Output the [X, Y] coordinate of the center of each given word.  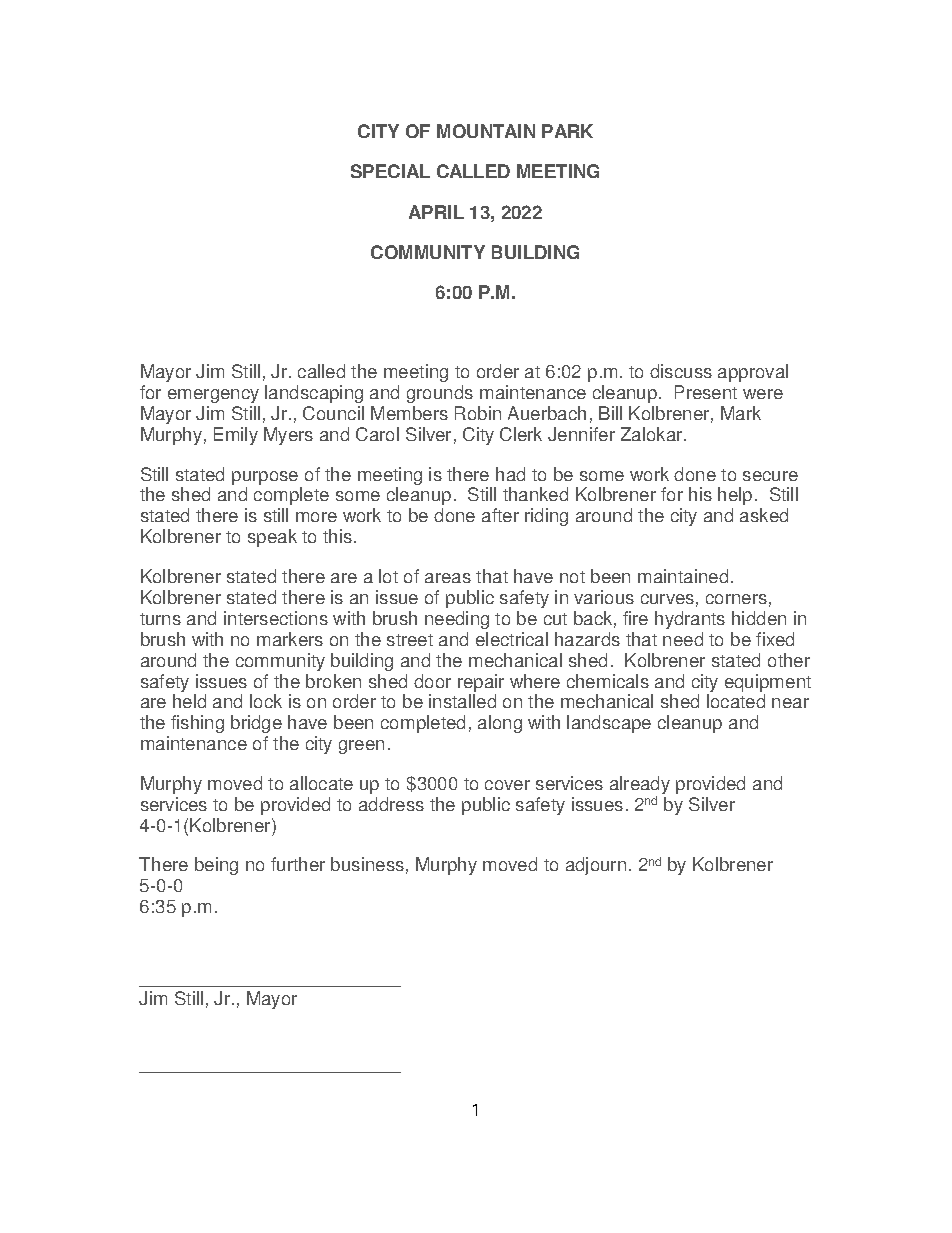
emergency [213, 396]
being [216, 866]
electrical [512, 639]
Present [706, 392]
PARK [567, 131]
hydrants [690, 620]
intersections [276, 618]
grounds [440, 394]
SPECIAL [390, 171]
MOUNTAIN [486, 131]
